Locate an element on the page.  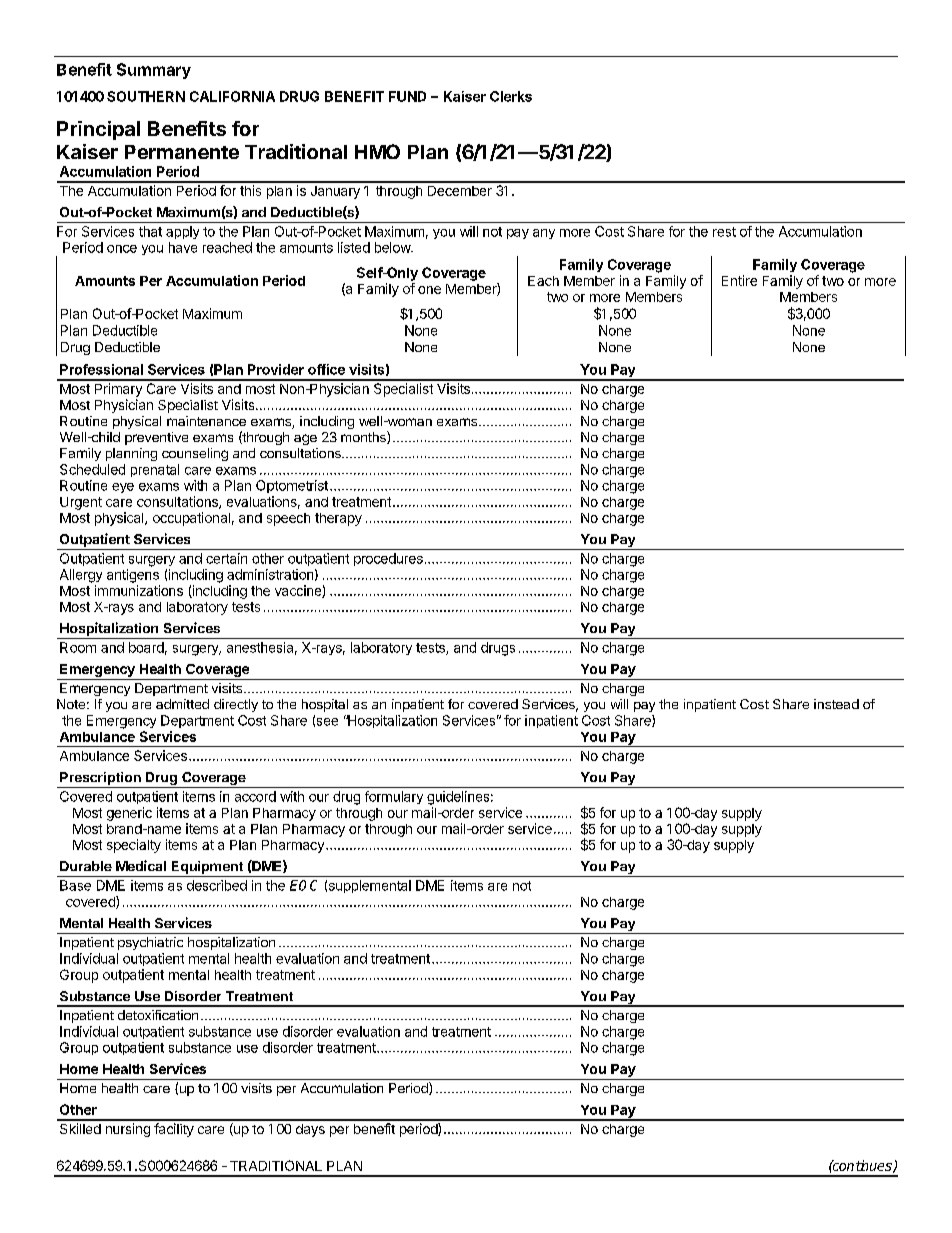
FUND is located at coordinates (407, 96).
